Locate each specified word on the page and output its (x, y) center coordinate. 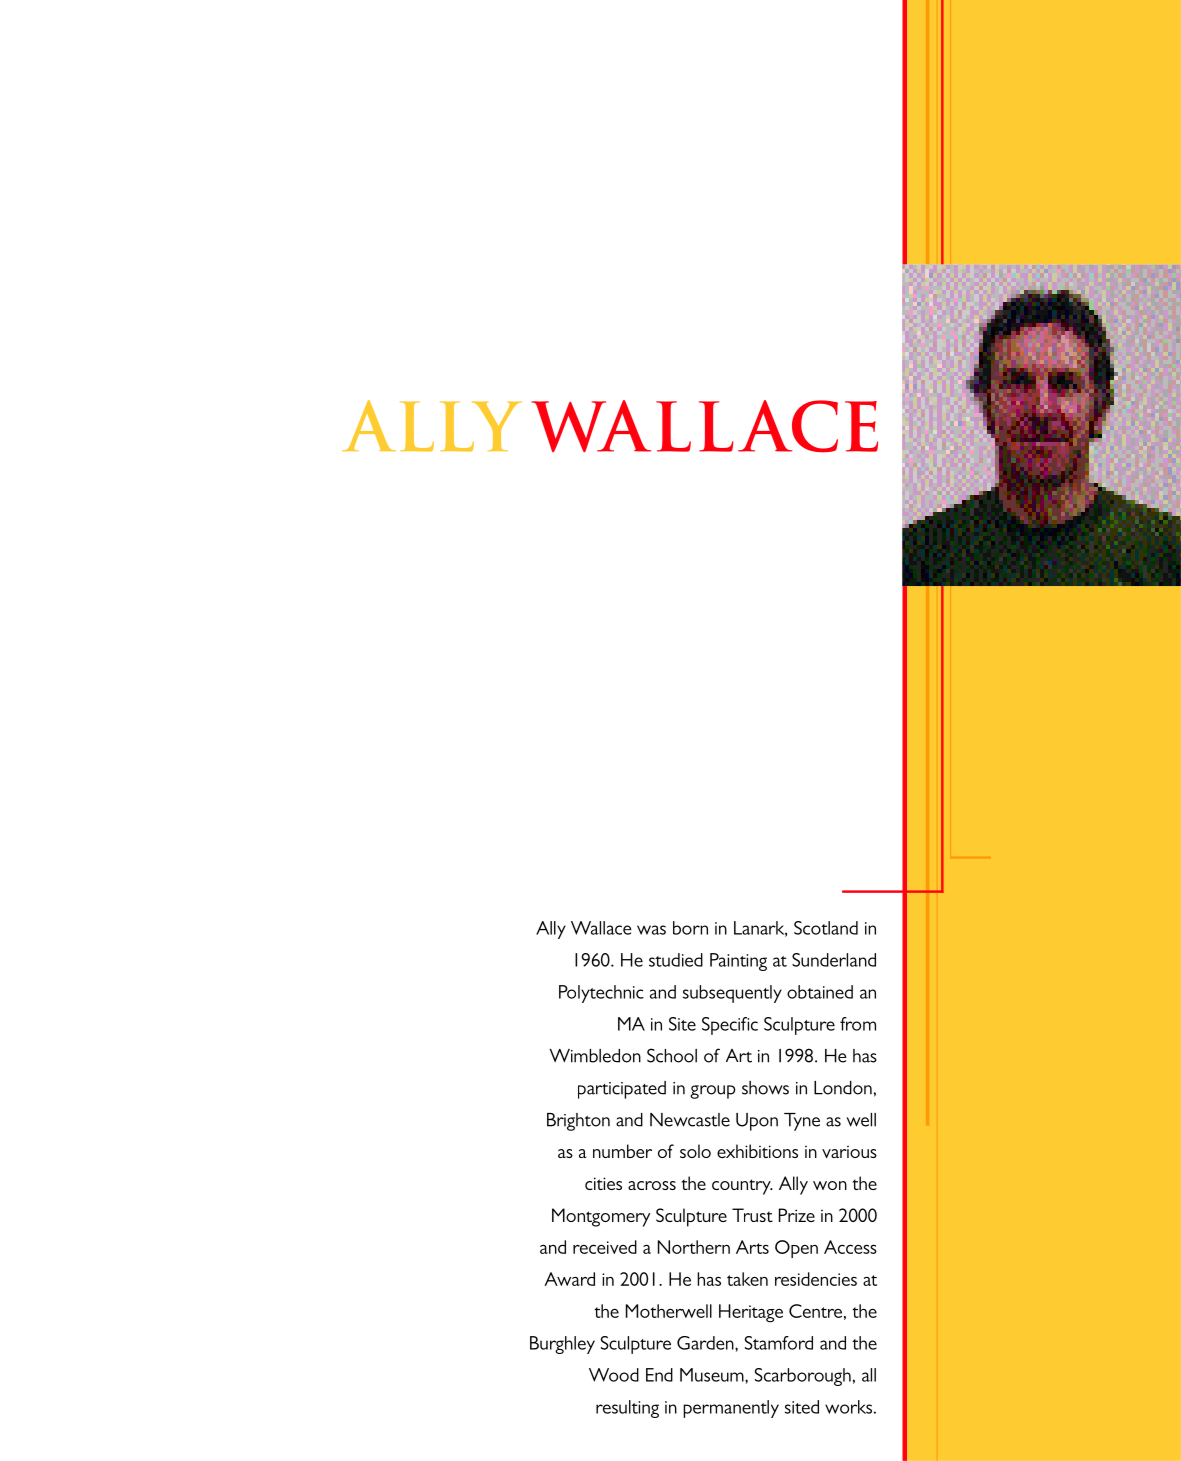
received (605, 1247)
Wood (614, 1375)
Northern (694, 1247)
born (690, 928)
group (712, 1092)
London (843, 1088)
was (651, 930)
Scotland (826, 928)
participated (622, 1090)
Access (850, 1247)
